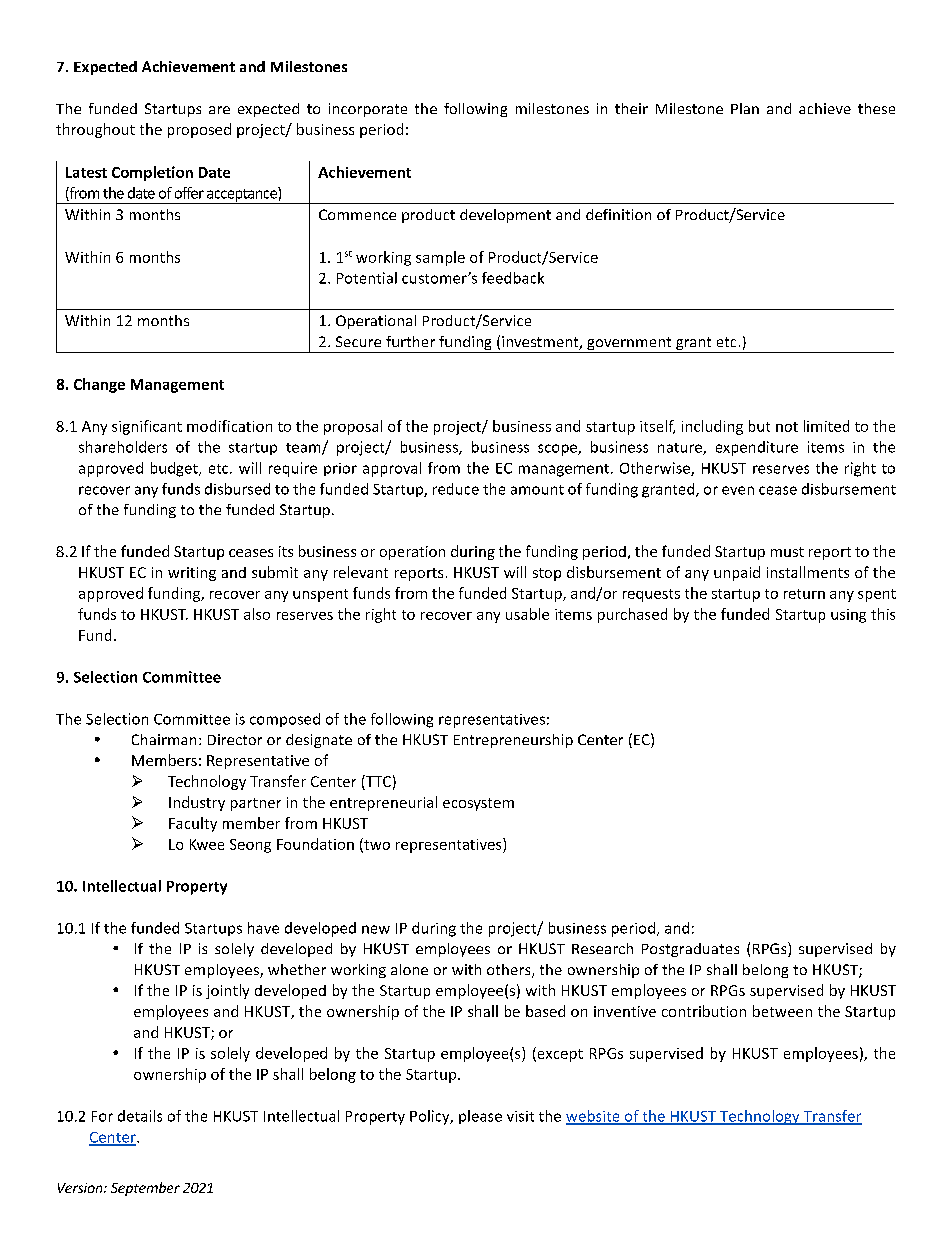 The width and height of the screenshot is (952, 1233). I want to click on proposed, so click(199, 130).
